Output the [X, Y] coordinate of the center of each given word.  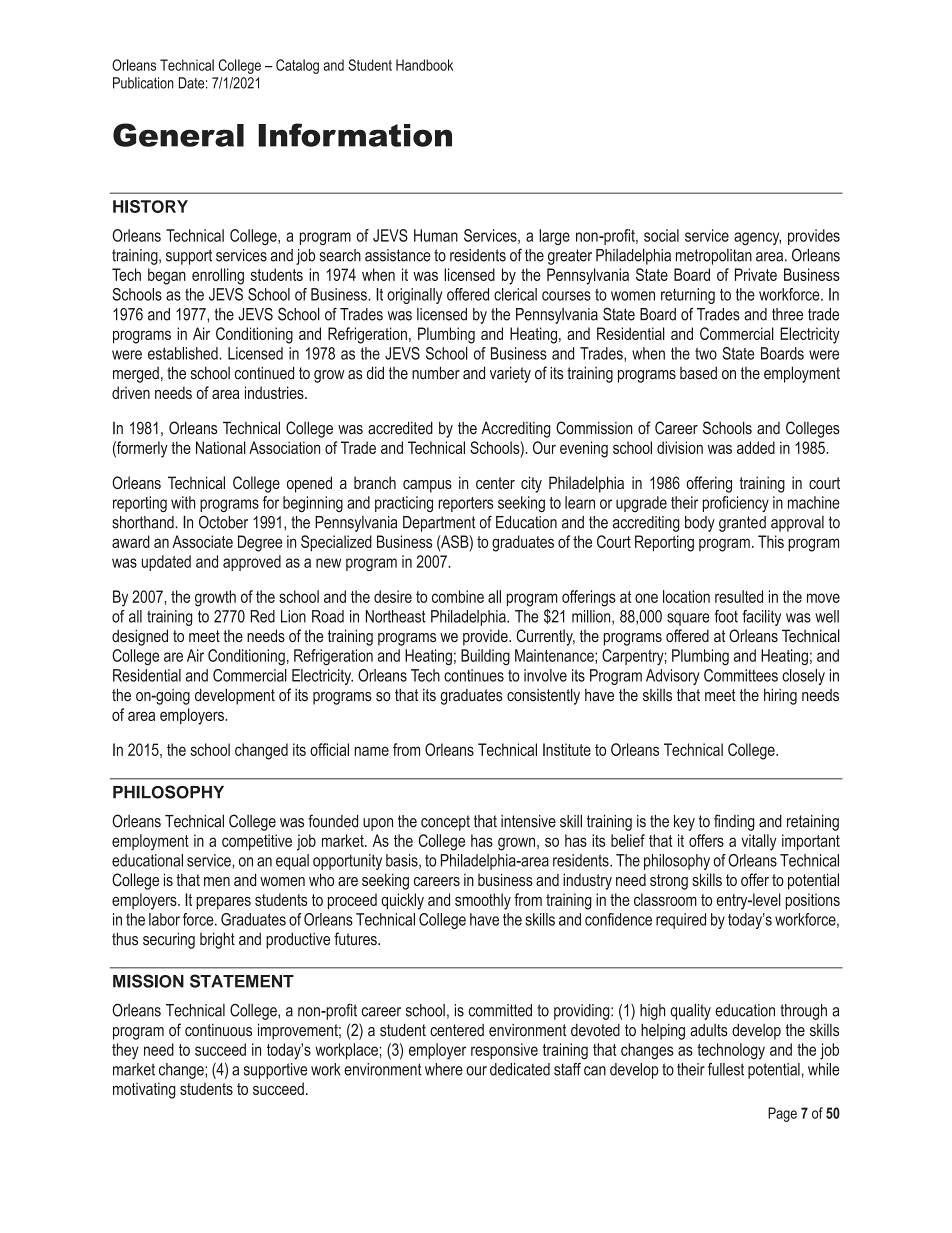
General [178, 135]
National [221, 447]
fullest [726, 1069]
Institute [567, 749]
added [756, 447]
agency [757, 238]
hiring [780, 696]
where [444, 1069]
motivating [144, 1090]
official [329, 749]
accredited [400, 428]
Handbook [424, 65]
